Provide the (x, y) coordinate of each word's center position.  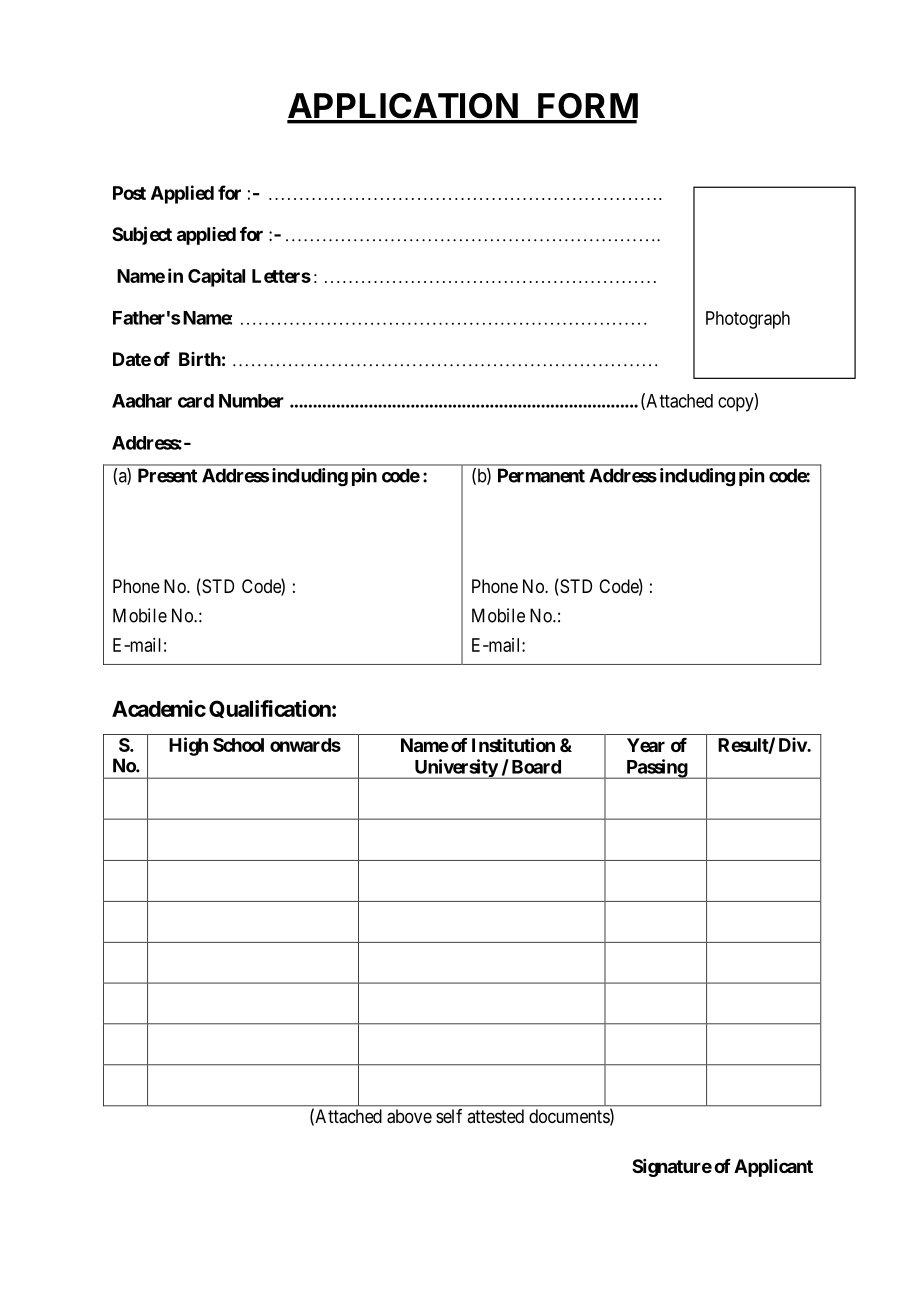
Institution (513, 744)
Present (167, 475)
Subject (142, 235)
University (455, 769)
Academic (159, 708)
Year (646, 745)
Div (793, 744)
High (188, 746)
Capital (216, 277)
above (409, 1116)
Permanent (541, 475)
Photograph (748, 320)
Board (536, 767)
